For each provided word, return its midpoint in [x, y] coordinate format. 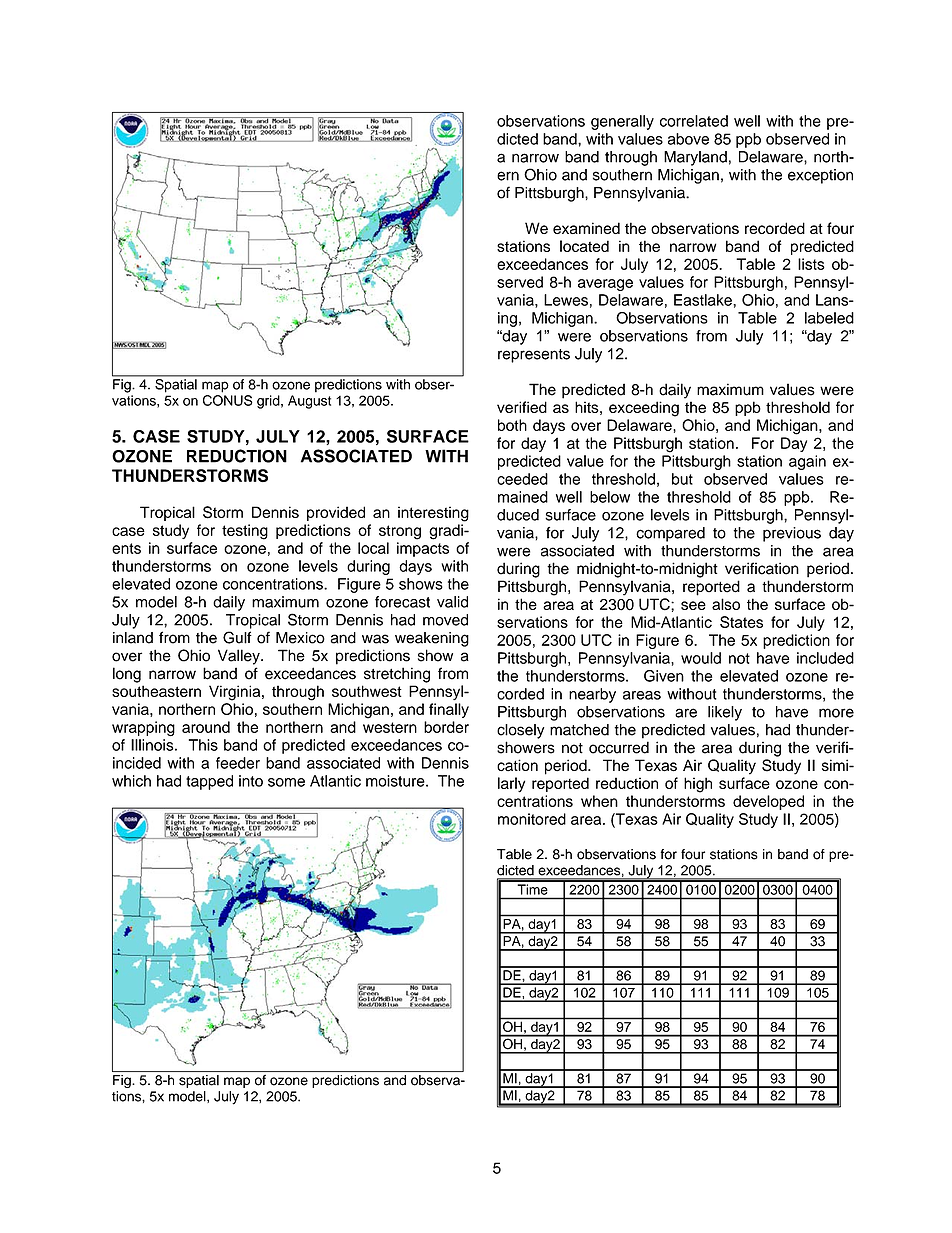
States [741, 622]
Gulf [237, 637]
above [688, 139]
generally [622, 122]
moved [445, 620]
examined [586, 228]
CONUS [228, 400]
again [807, 462]
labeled [829, 318]
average [605, 285]
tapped [209, 782]
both [512, 425]
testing [245, 532]
